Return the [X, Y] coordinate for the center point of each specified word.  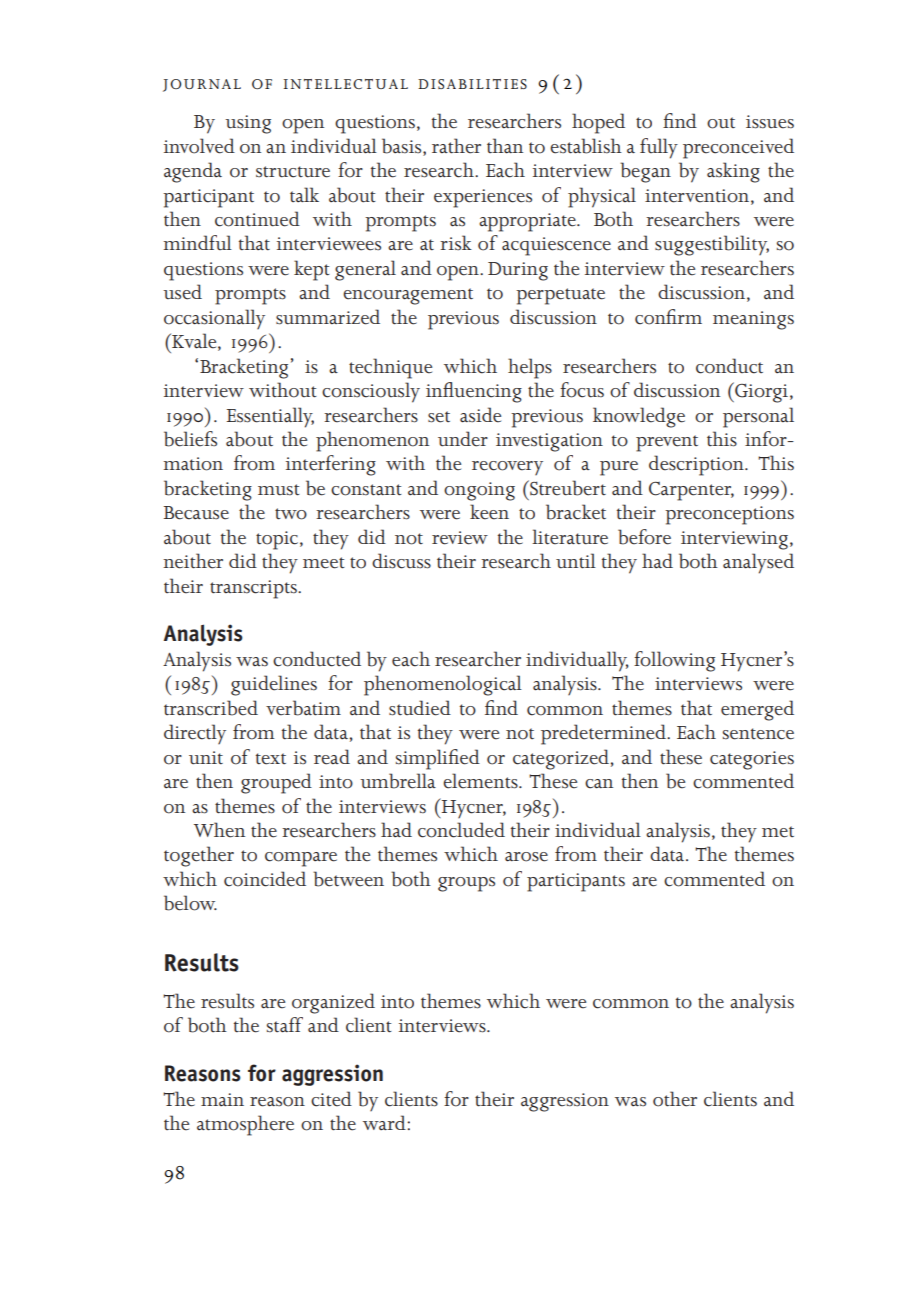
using [248, 124]
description [697, 465]
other [675, 1099]
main [222, 1099]
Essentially [270, 417]
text [271, 759]
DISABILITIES [472, 84]
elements [481, 781]
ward [385, 1122]
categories [752, 760]
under [463, 439]
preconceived [738, 148]
